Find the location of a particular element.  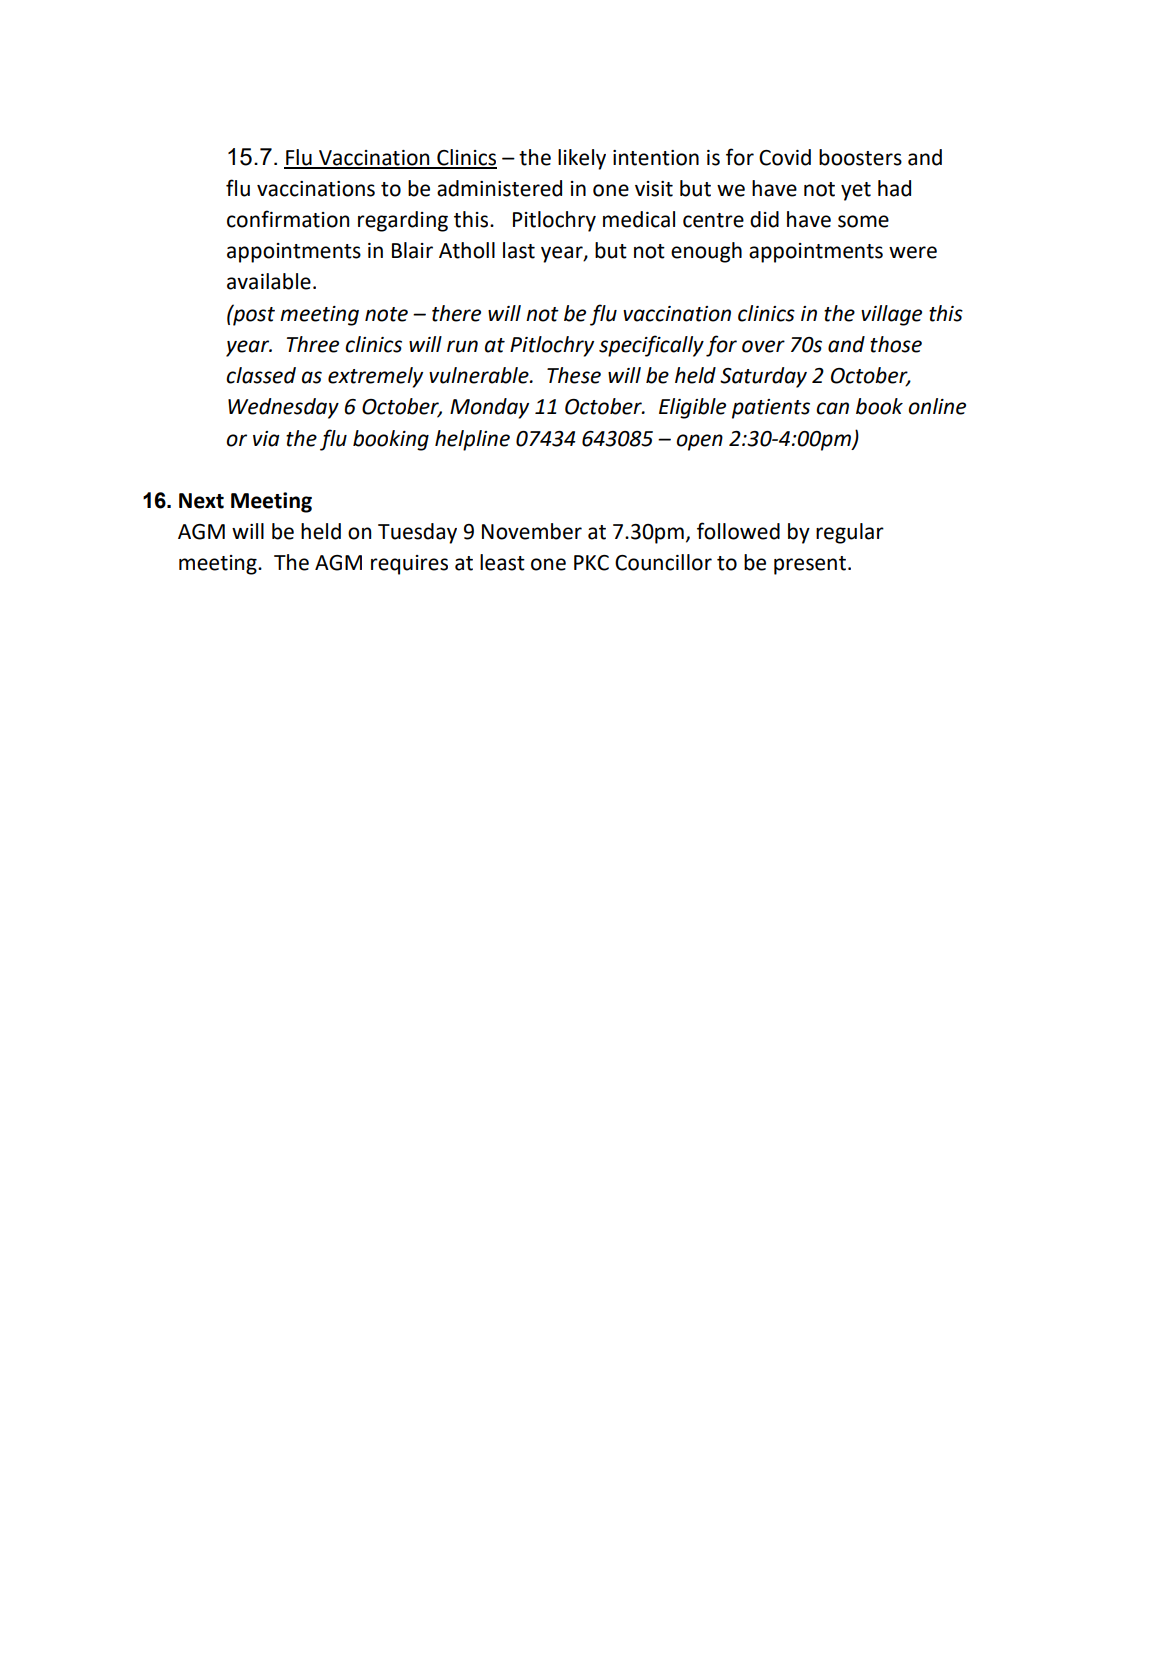

were is located at coordinates (913, 252).
